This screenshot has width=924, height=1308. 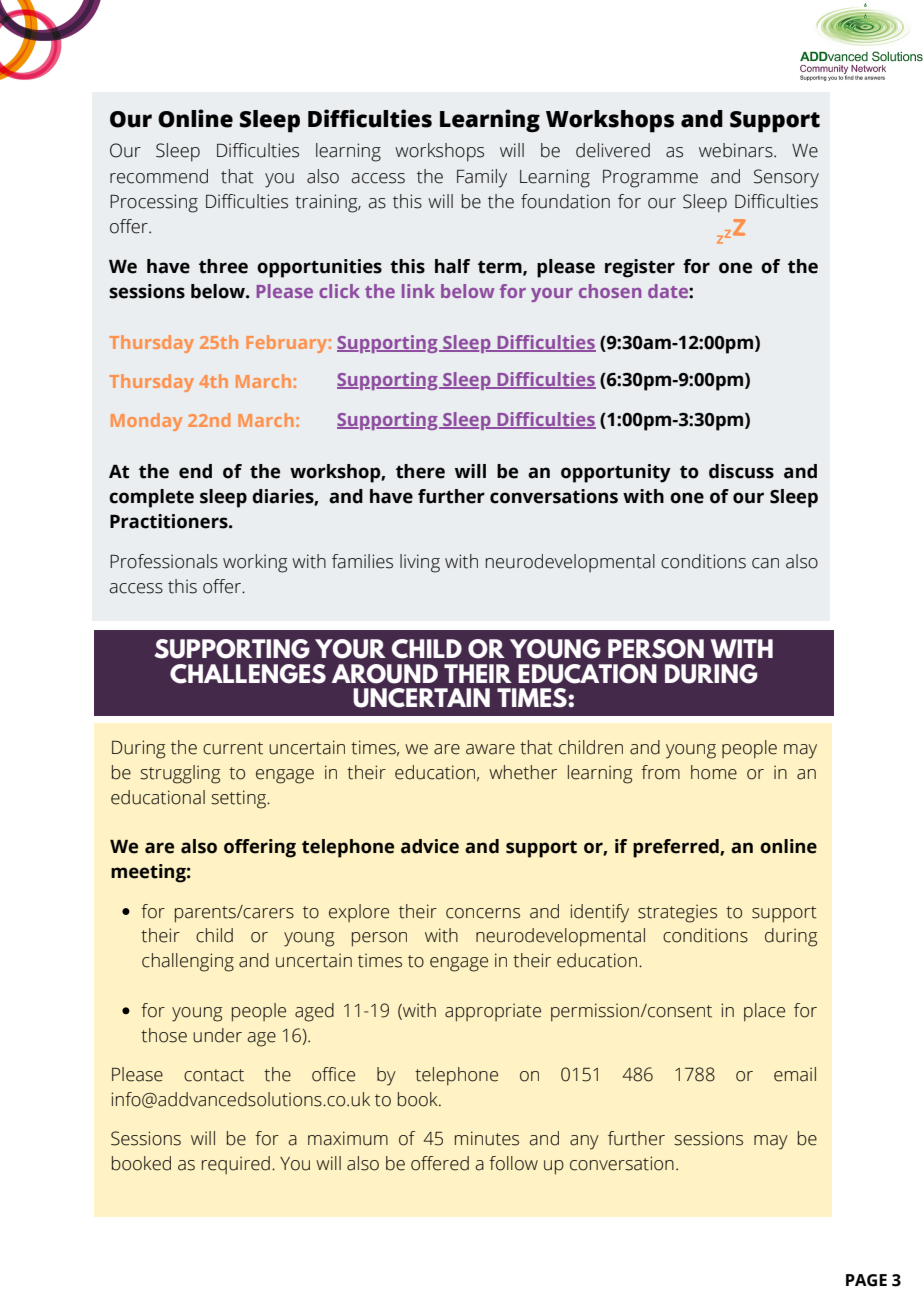 I want to click on required, so click(x=236, y=1165).
